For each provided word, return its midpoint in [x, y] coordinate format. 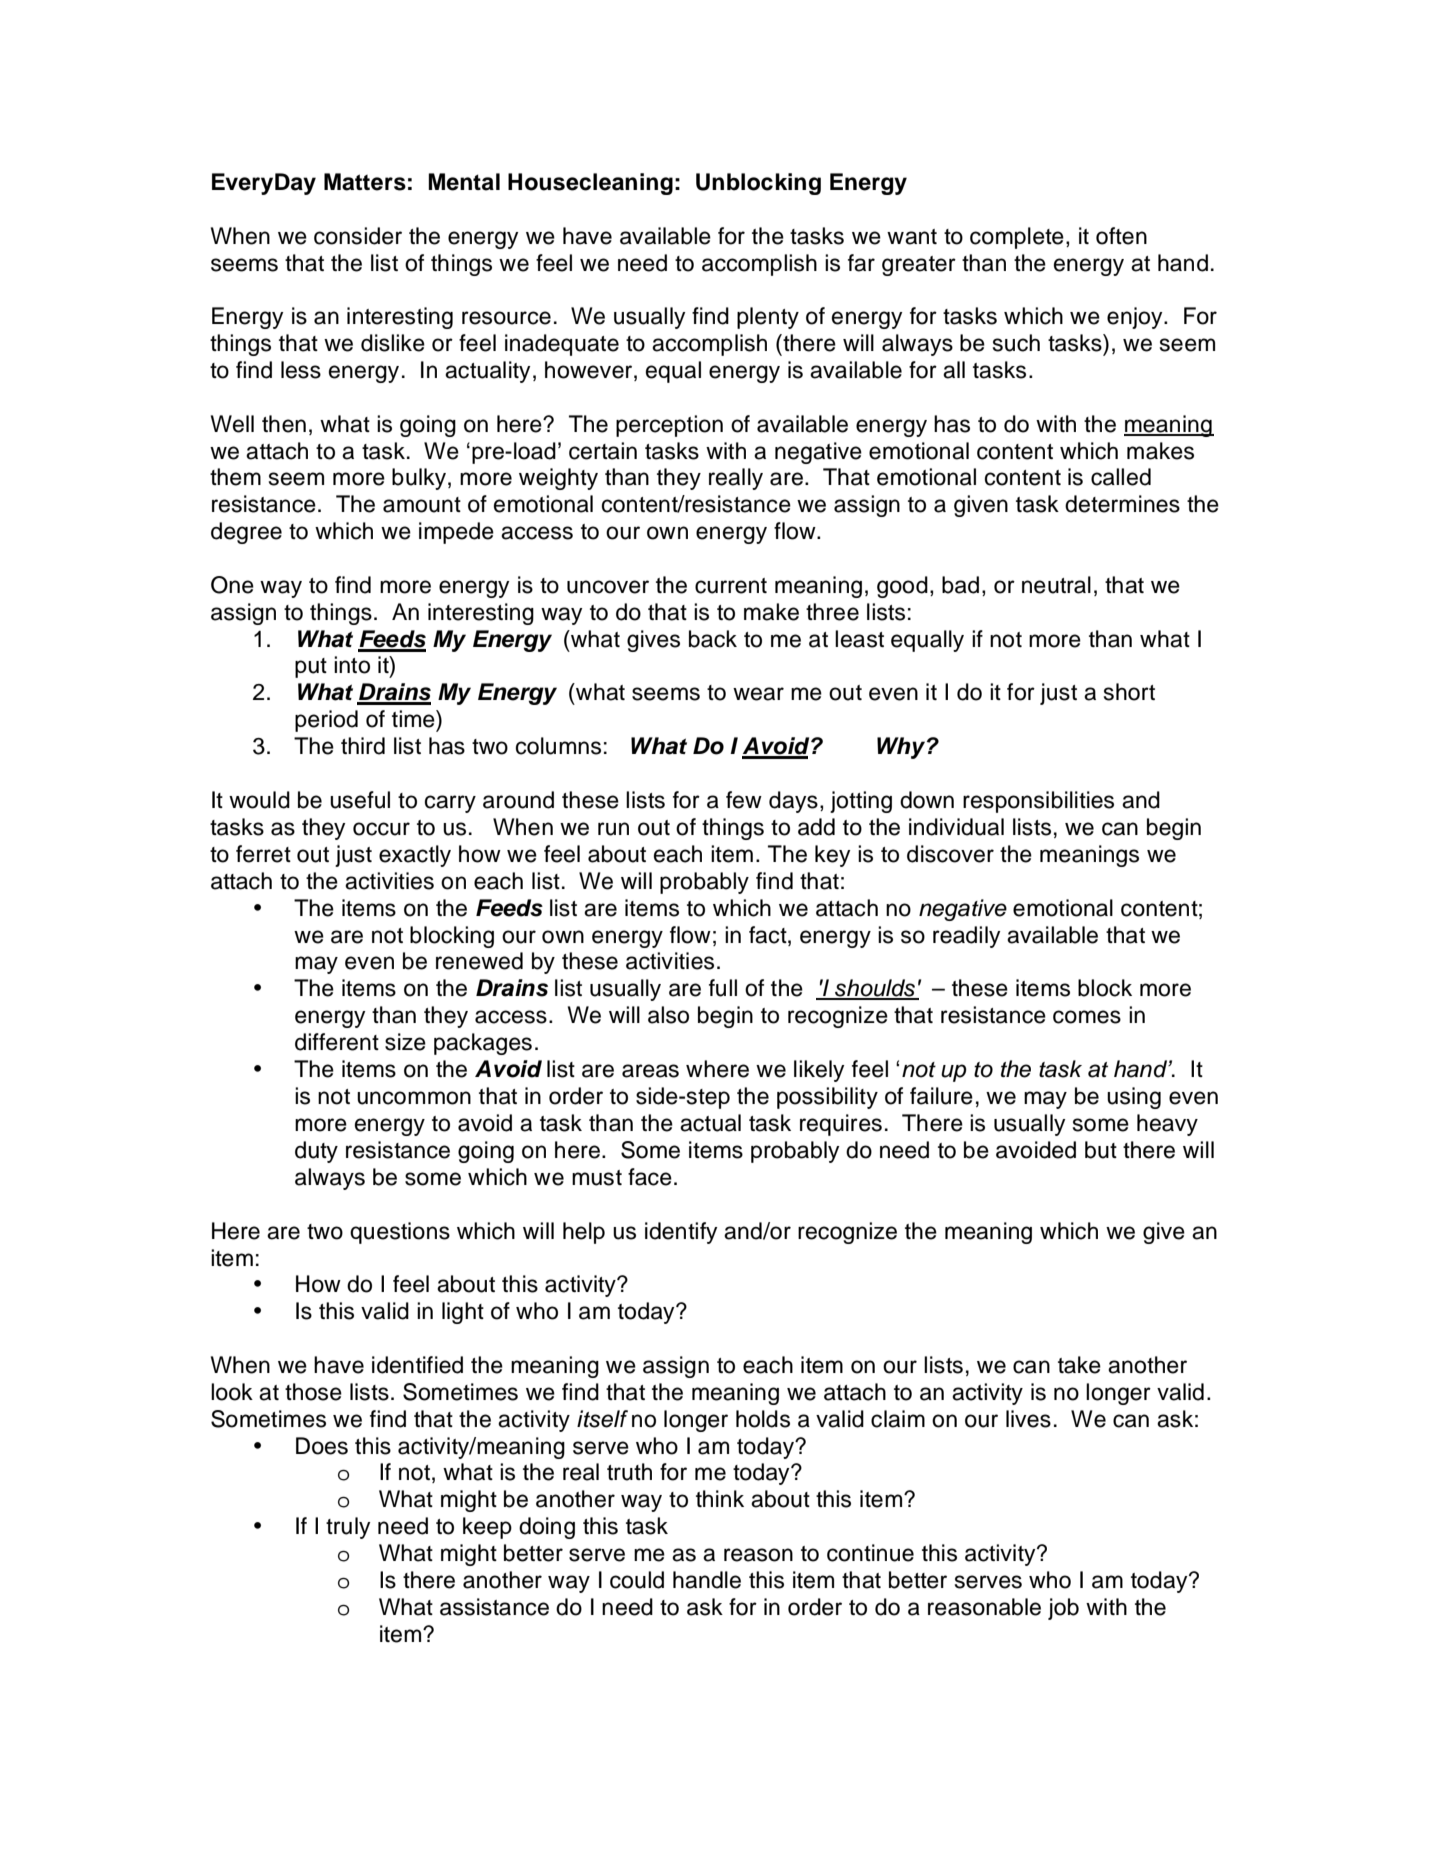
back [713, 639]
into [352, 665]
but [1101, 1150]
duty [316, 1152]
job [1063, 1609]
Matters [365, 182]
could [637, 1580]
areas [650, 1071]
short [1129, 692]
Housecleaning [590, 184]
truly [348, 1528]
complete [1017, 238]
